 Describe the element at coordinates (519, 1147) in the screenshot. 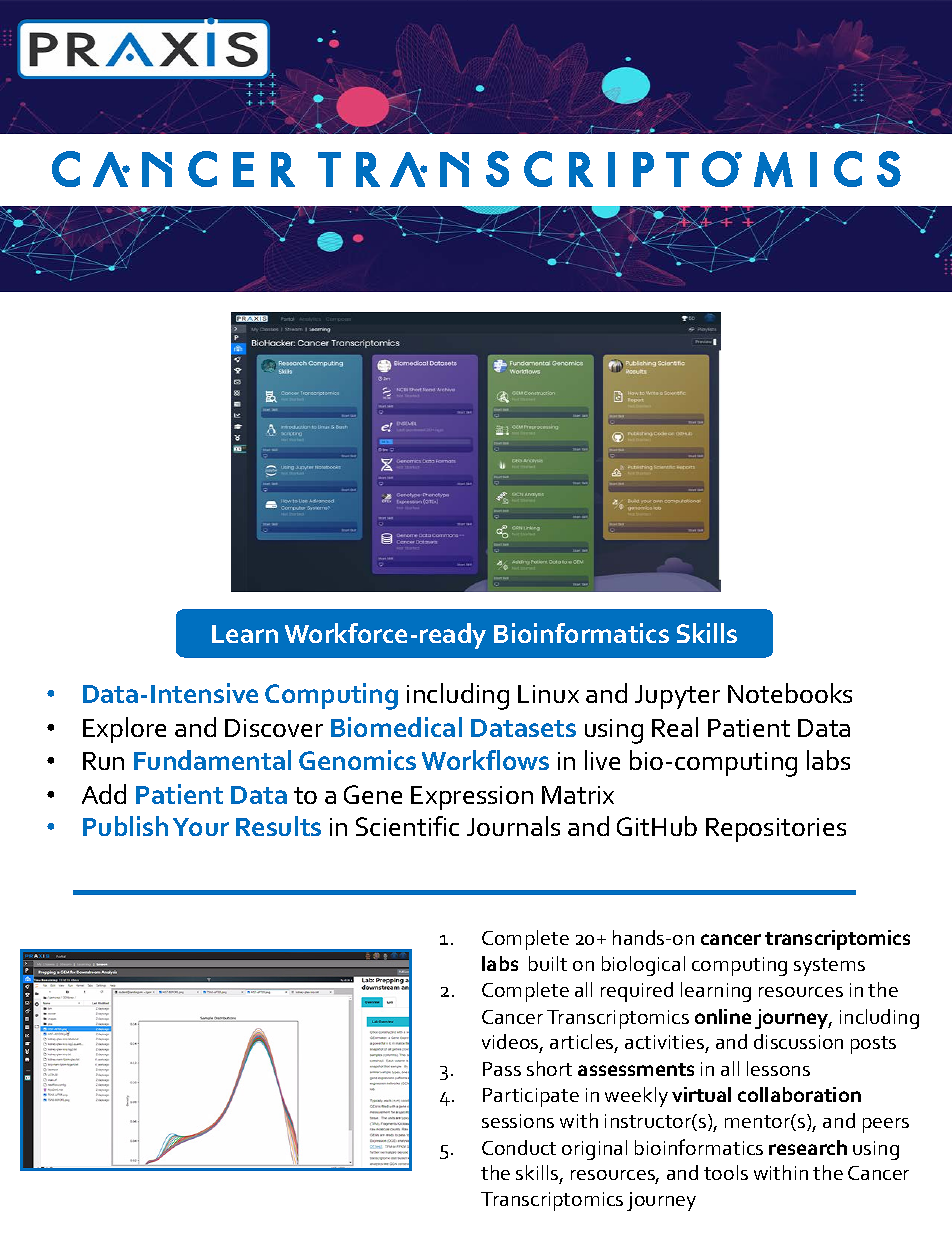

I see `Conduct` at that location.
